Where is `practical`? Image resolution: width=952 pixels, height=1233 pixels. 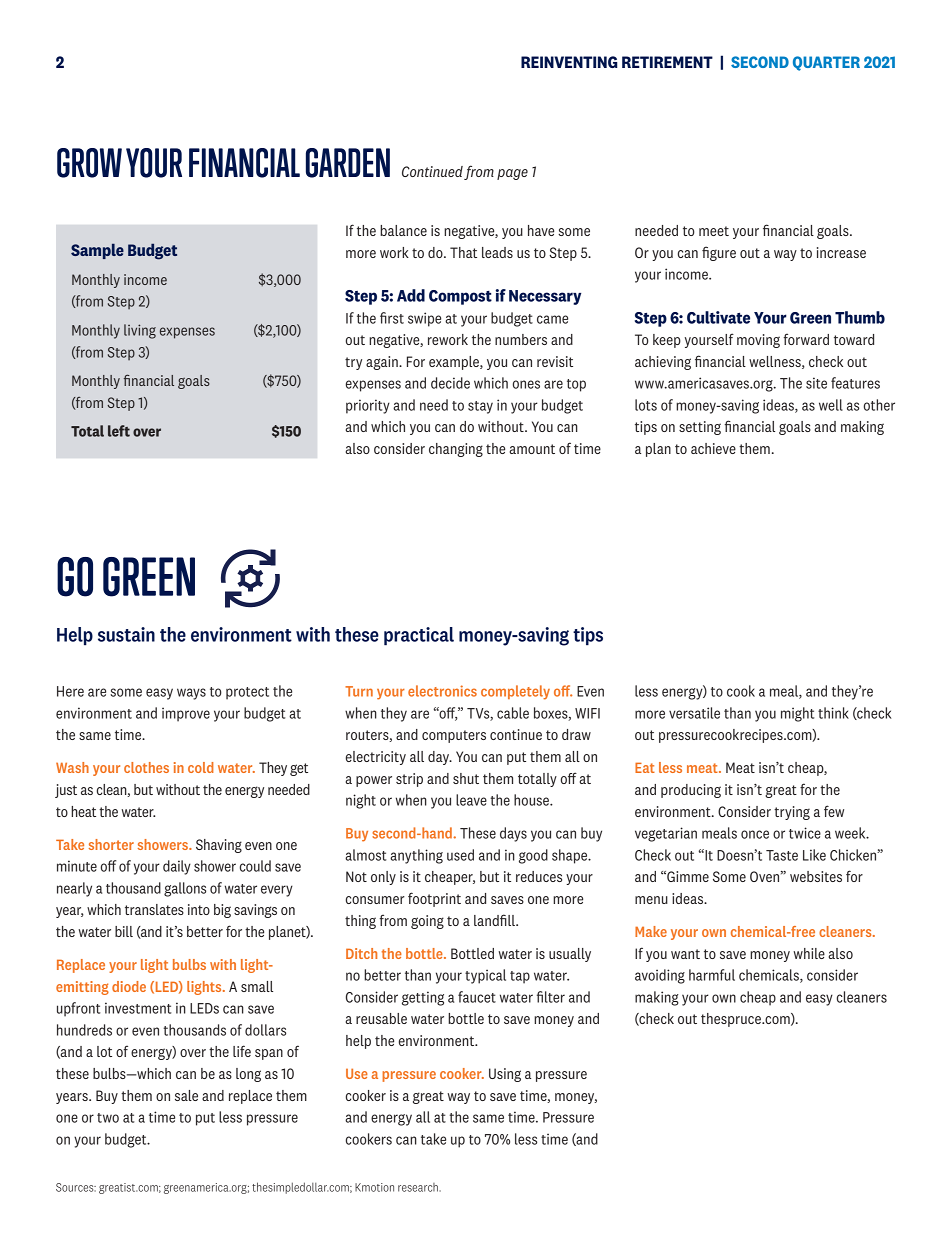 practical is located at coordinates (419, 636).
